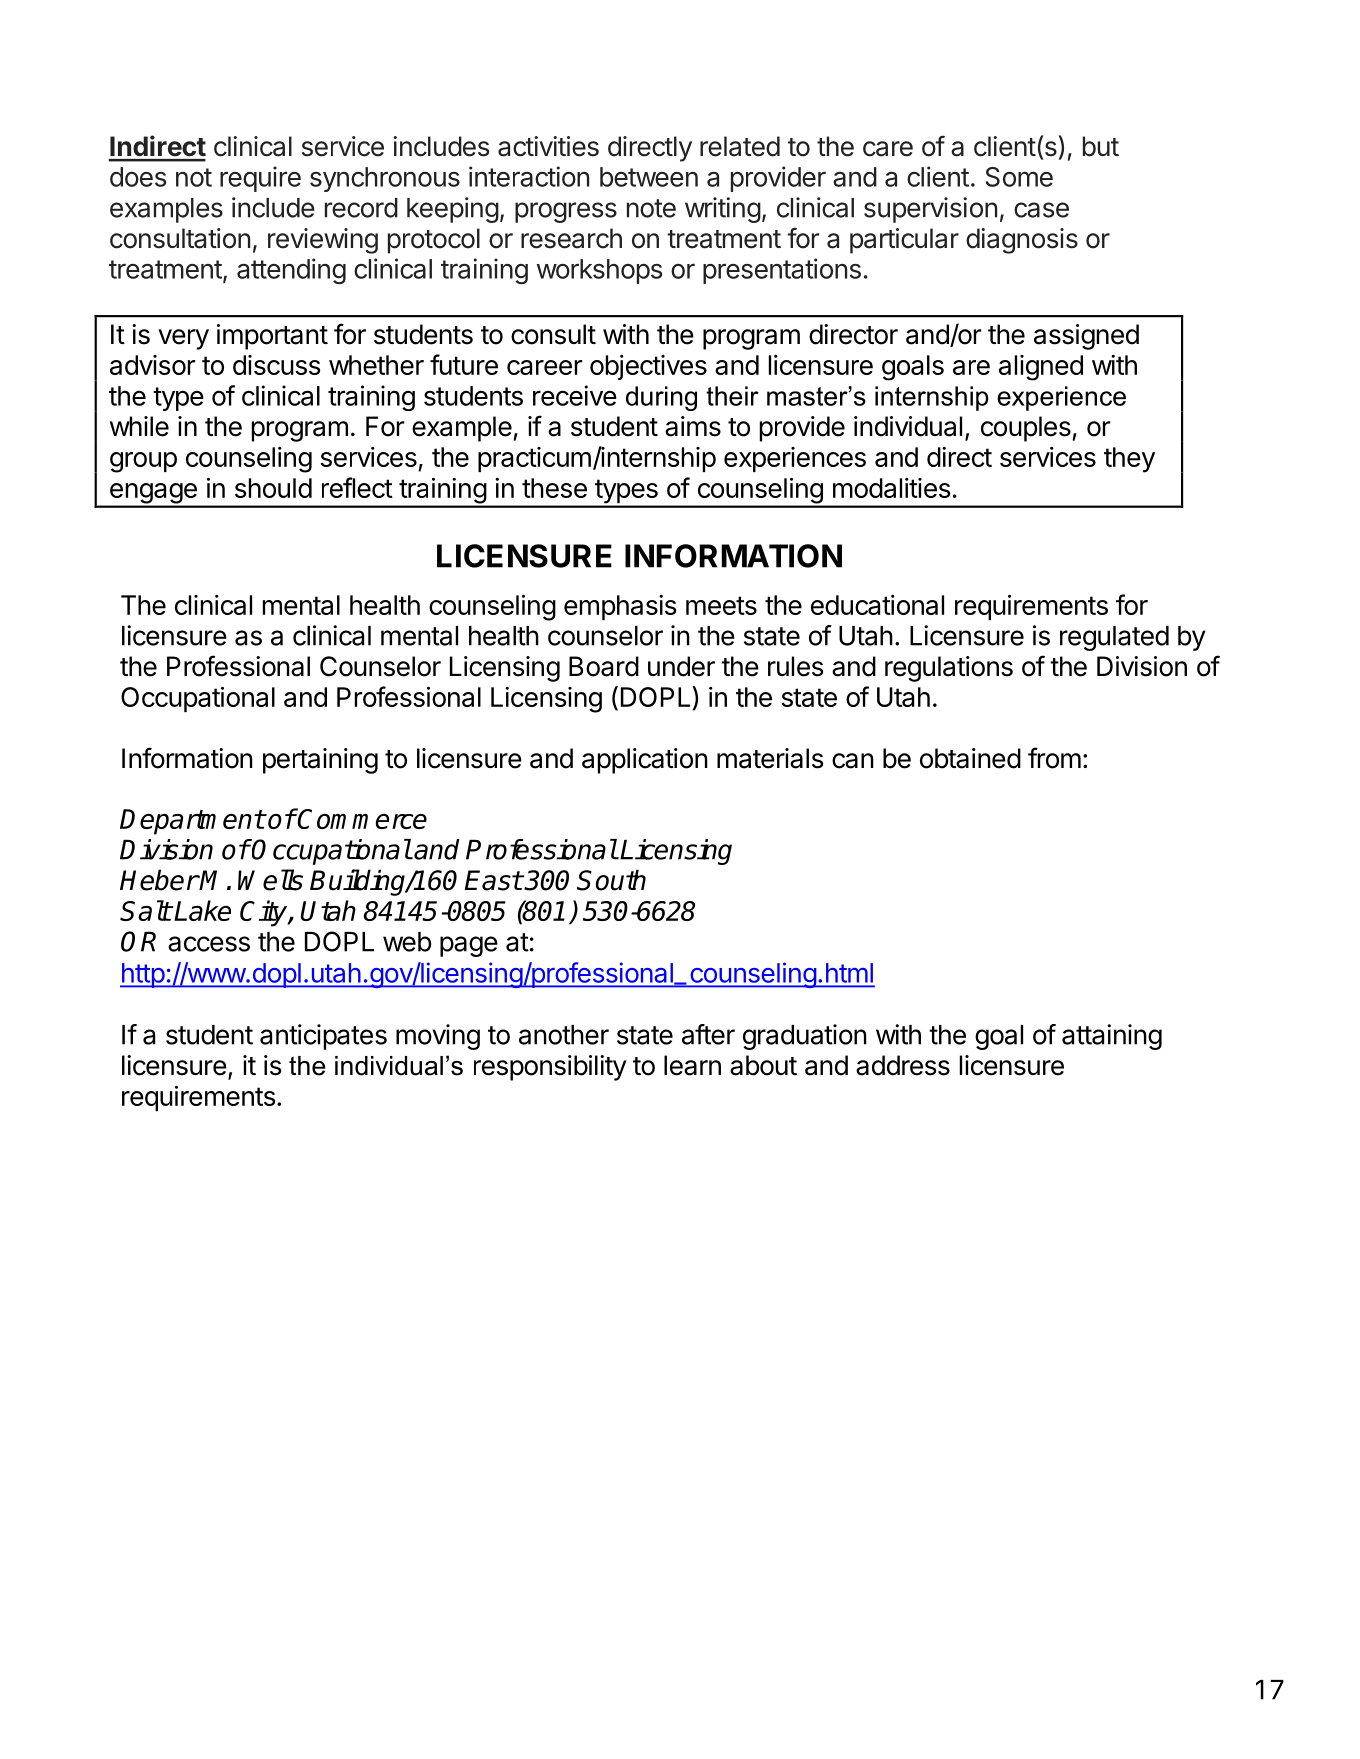  Describe the element at coordinates (1019, 177) in the screenshot. I see `Some` at that location.
